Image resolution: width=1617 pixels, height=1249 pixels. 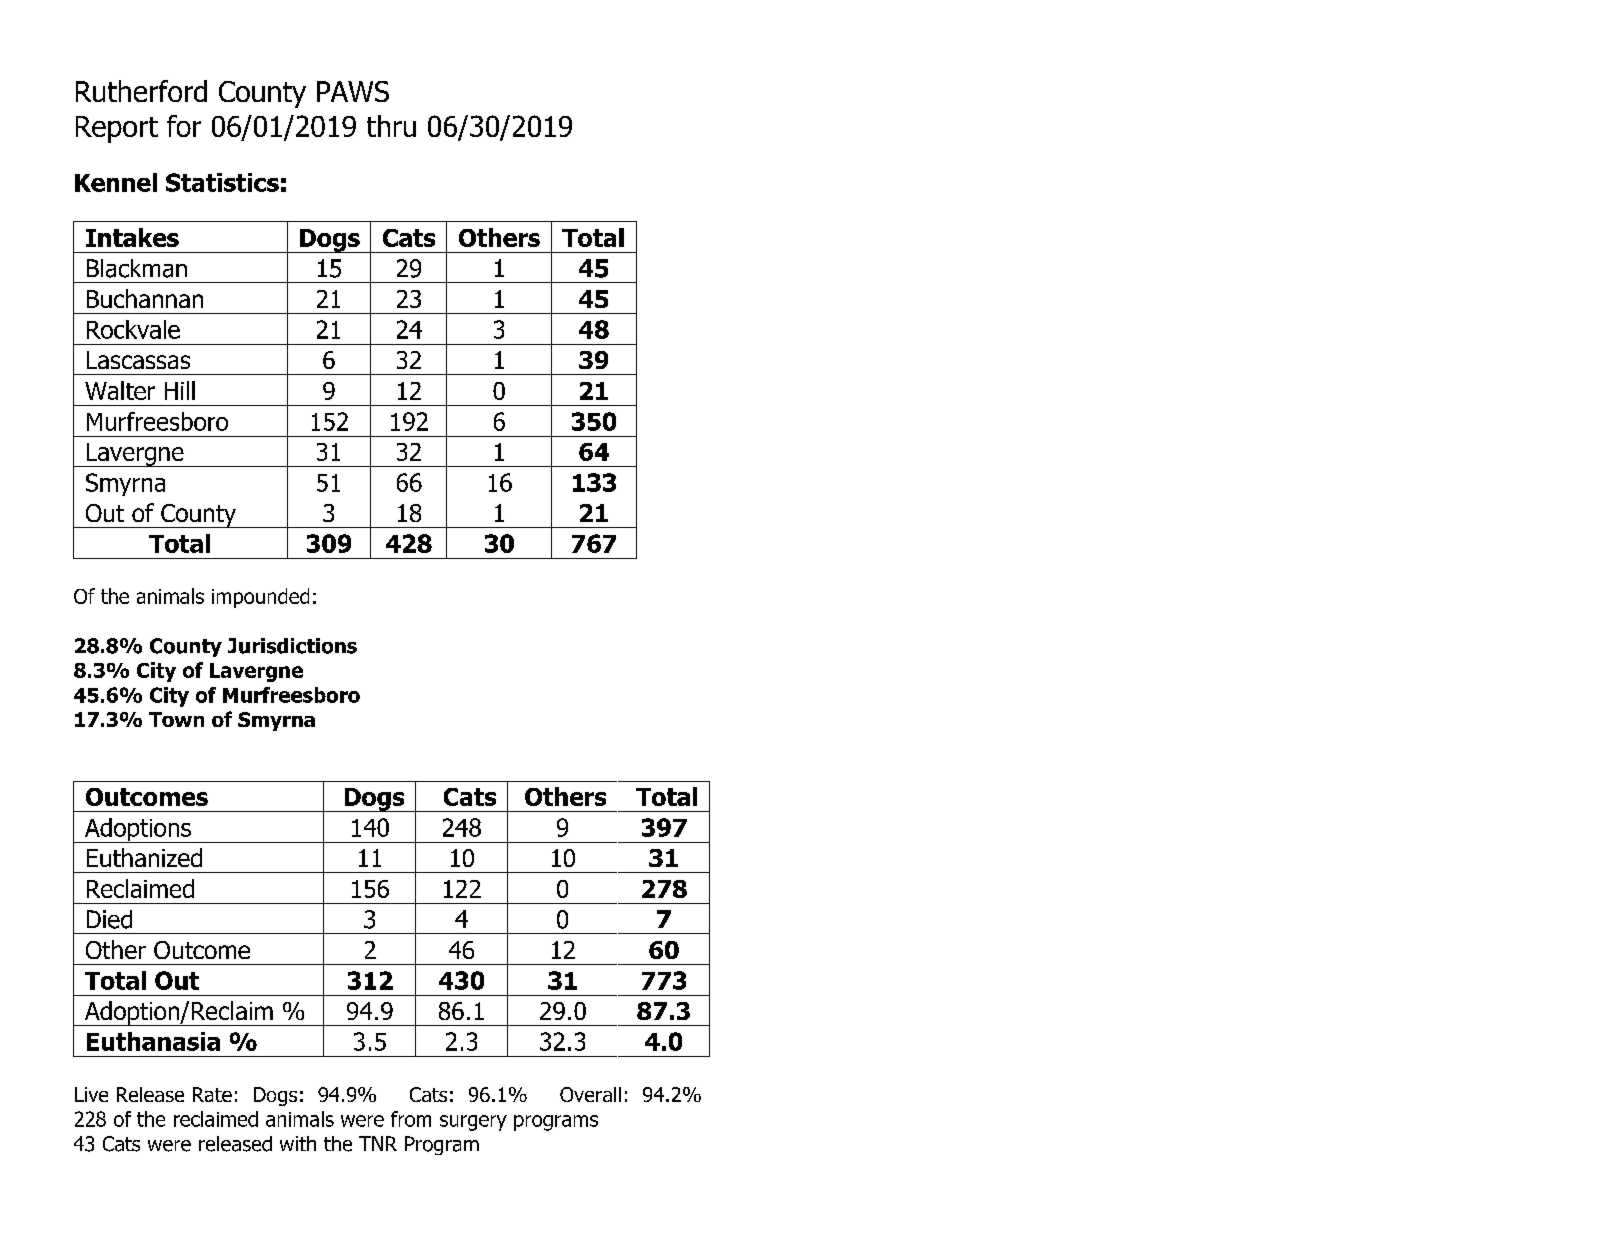 I want to click on Euthanized, so click(x=144, y=857).
